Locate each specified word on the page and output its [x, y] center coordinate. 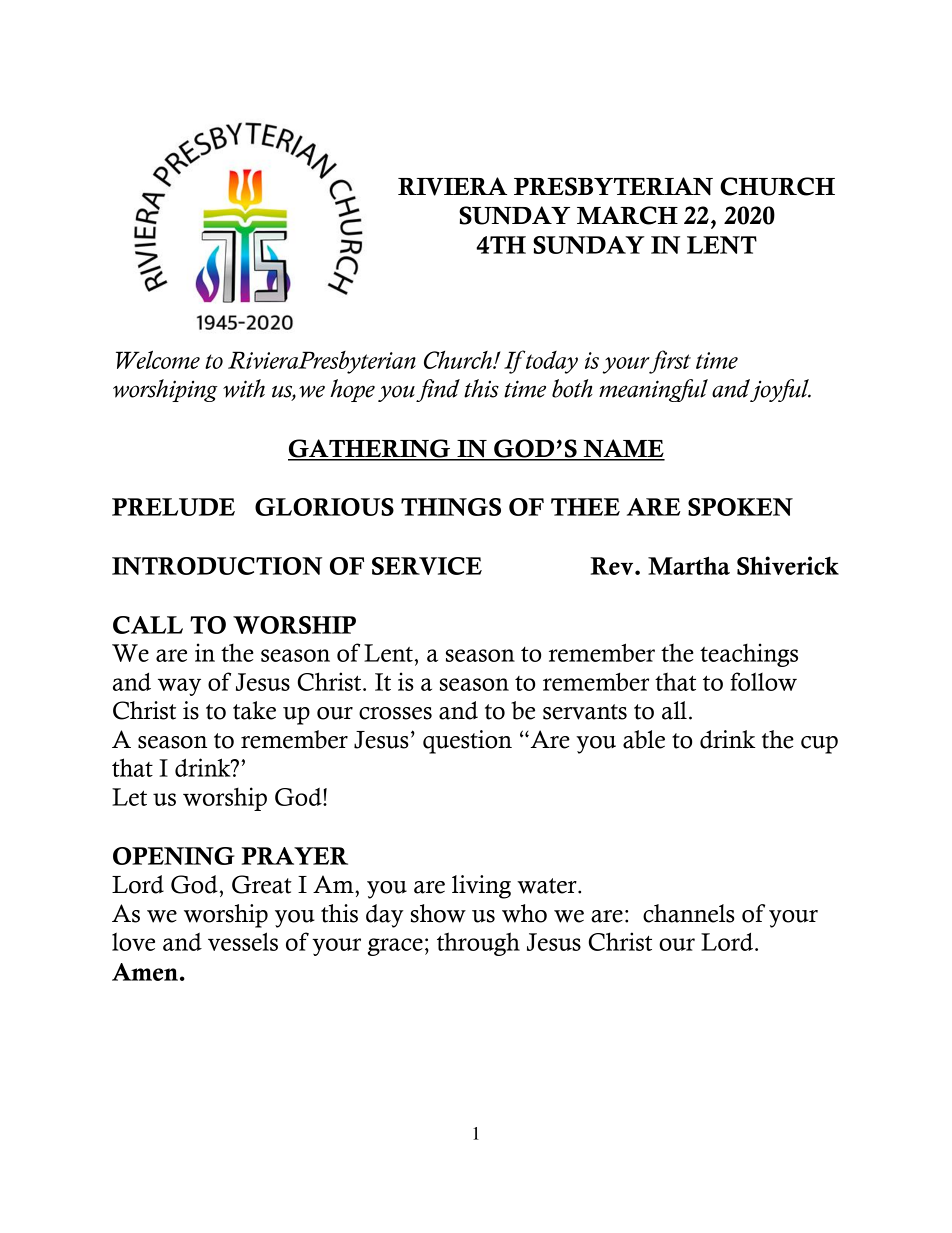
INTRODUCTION [217, 566]
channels [689, 913]
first [669, 362]
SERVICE [427, 566]
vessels [243, 941]
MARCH [627, 215]
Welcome [158, 360]
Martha [689, 565]
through [478, 944]
